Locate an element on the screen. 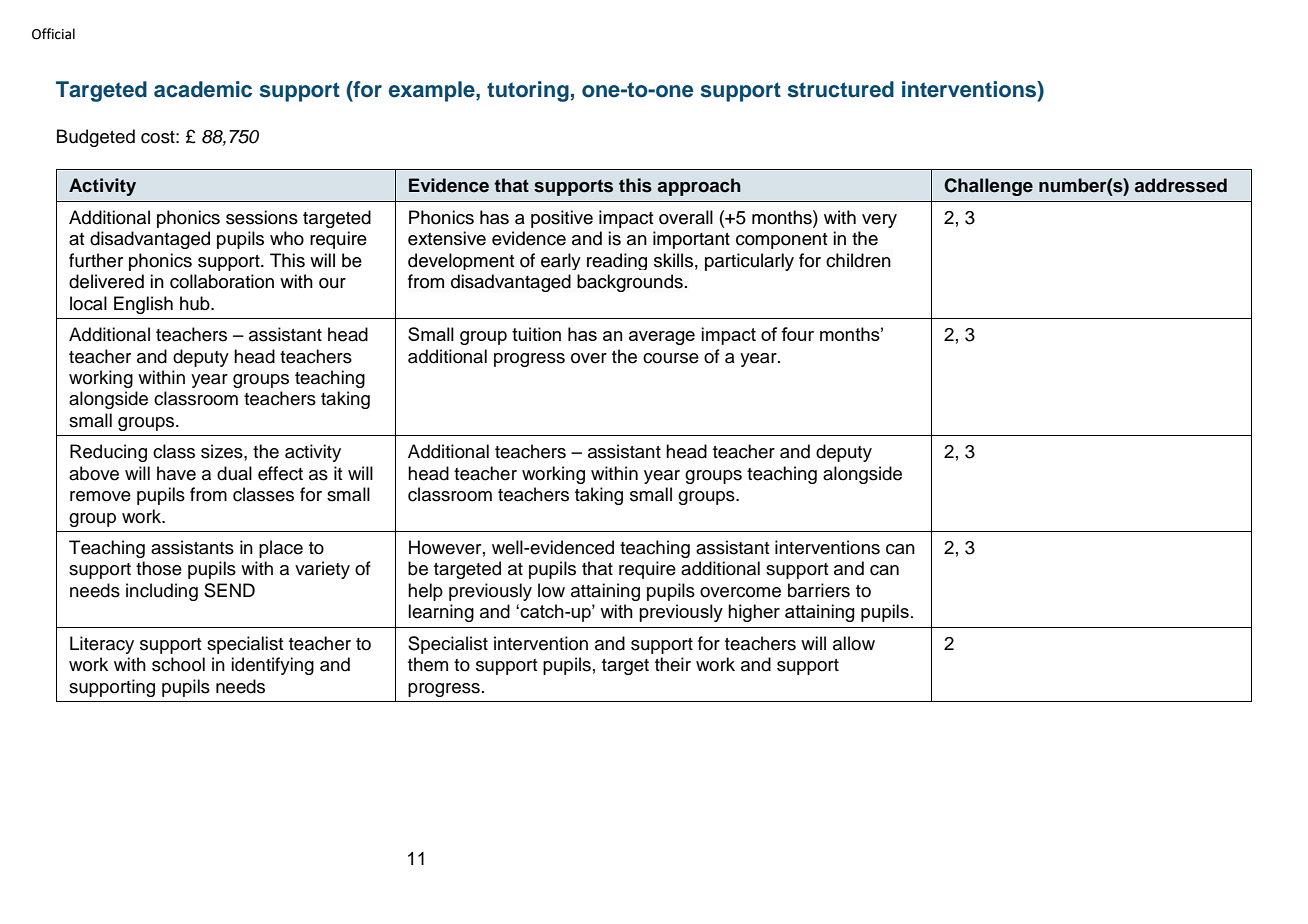 This screenshot has height=924, width=1308. school is located at coordinates (178, 664).
